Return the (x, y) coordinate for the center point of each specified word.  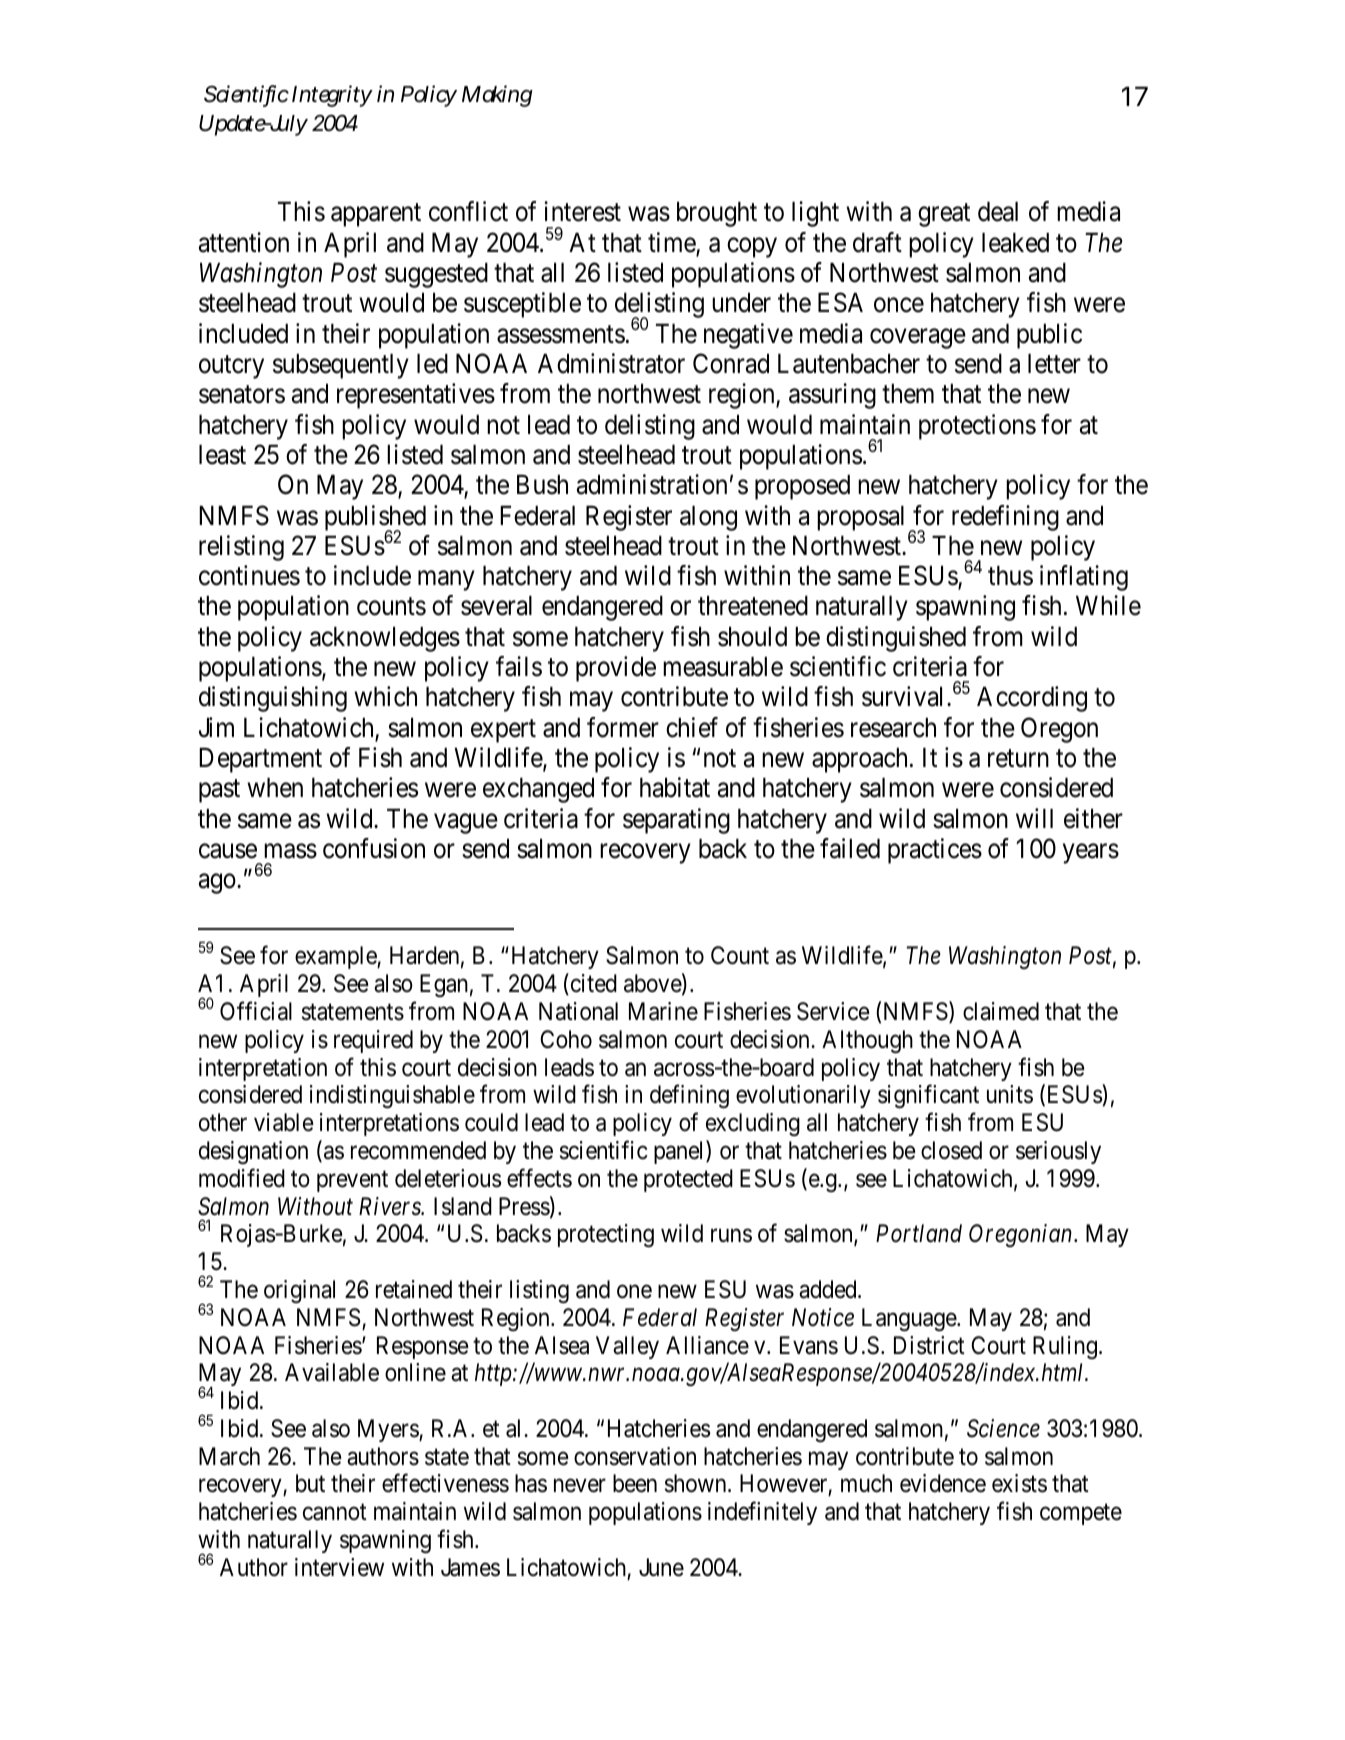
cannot (335, 1512)
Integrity (332, 96)
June (661, 1567)
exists (1019, 1483)
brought (717, 214)
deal (998, 212)
